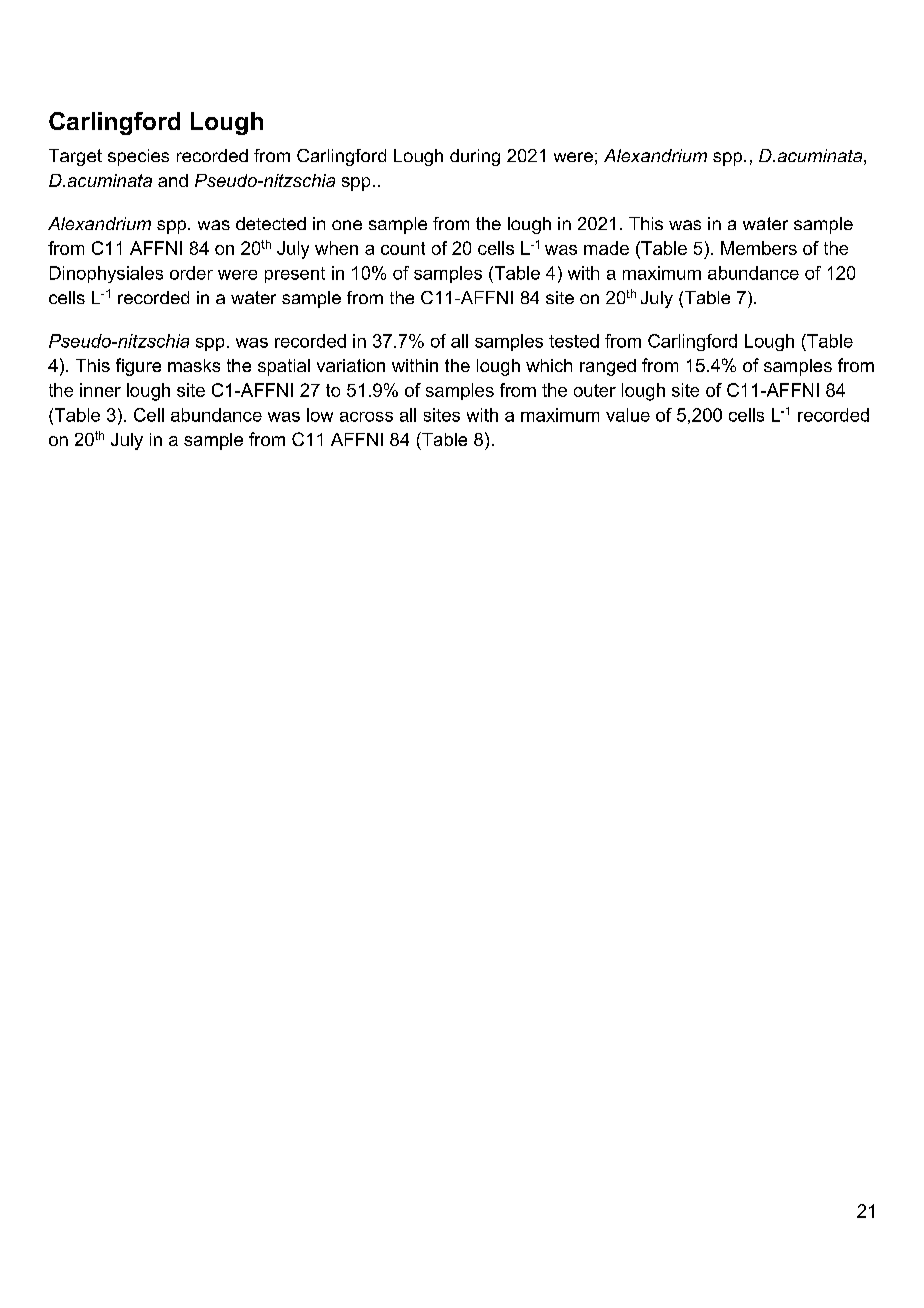 The image size is (924, 1308). What do you see at coordinates (608, 367) in the screenshot?
I see `ranged` at bounding box center [608, 367].
